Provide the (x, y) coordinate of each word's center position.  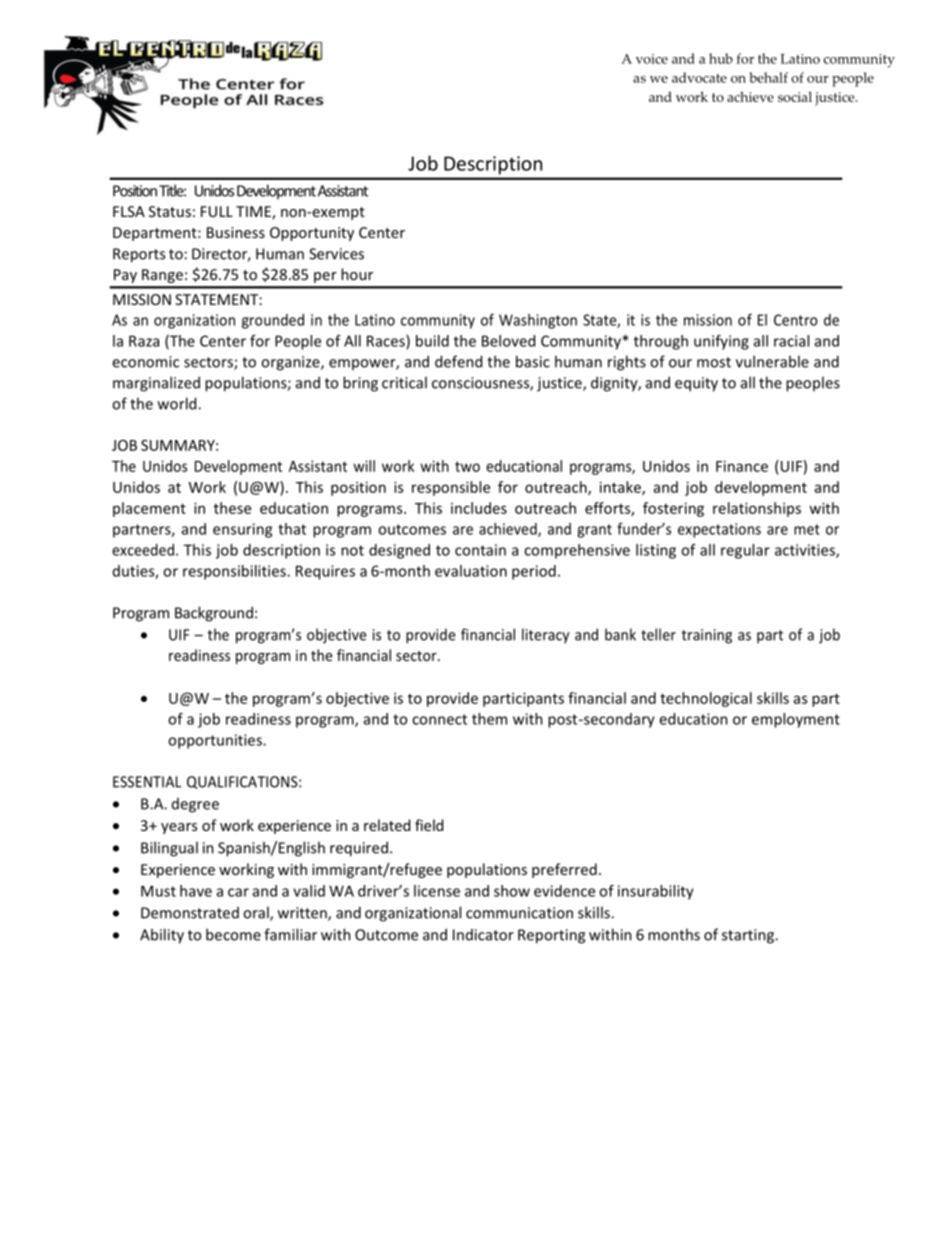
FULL (217, 211)
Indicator (483, 935)
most (714, 362)
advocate (699, 77)
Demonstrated (190, 913)
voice (652, 59)
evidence (564, 891)
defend (458, 361)
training (707, 636)
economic (145, 362)
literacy (545, 636)
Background (214, 614)
